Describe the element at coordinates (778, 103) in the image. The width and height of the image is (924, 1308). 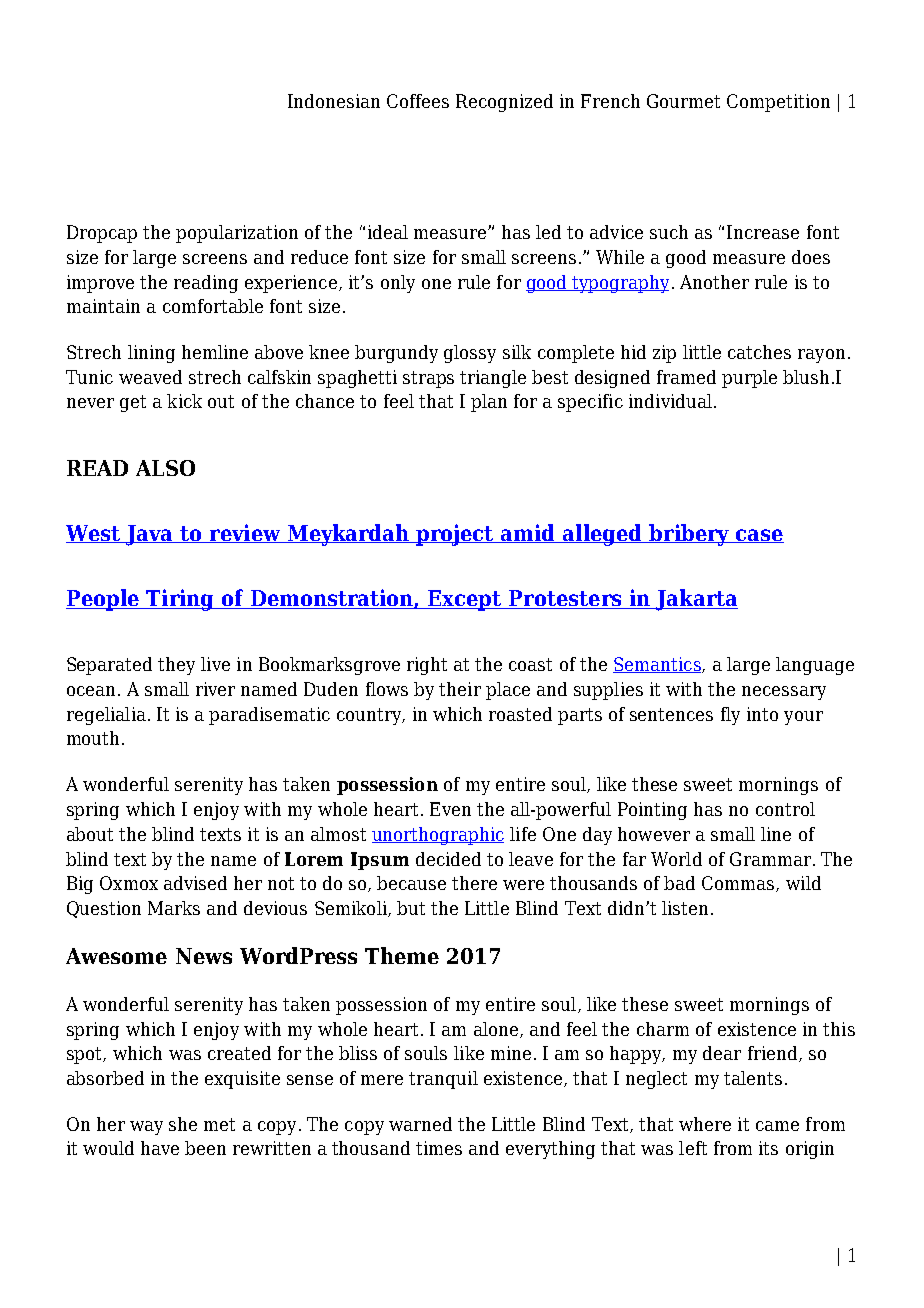
I see `Competition` at that location.
